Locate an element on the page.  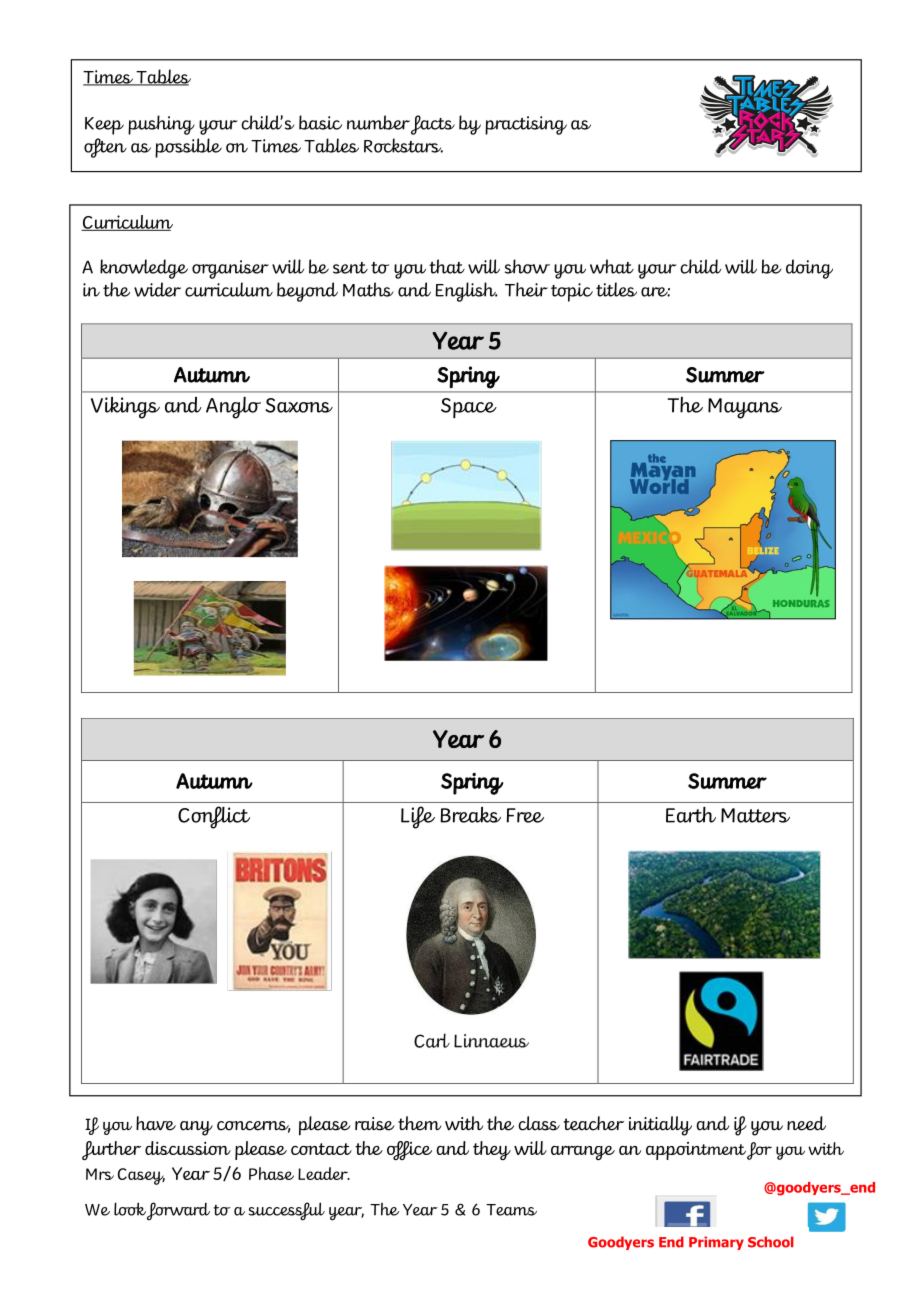
facts is located at coordinates (433, 125).
